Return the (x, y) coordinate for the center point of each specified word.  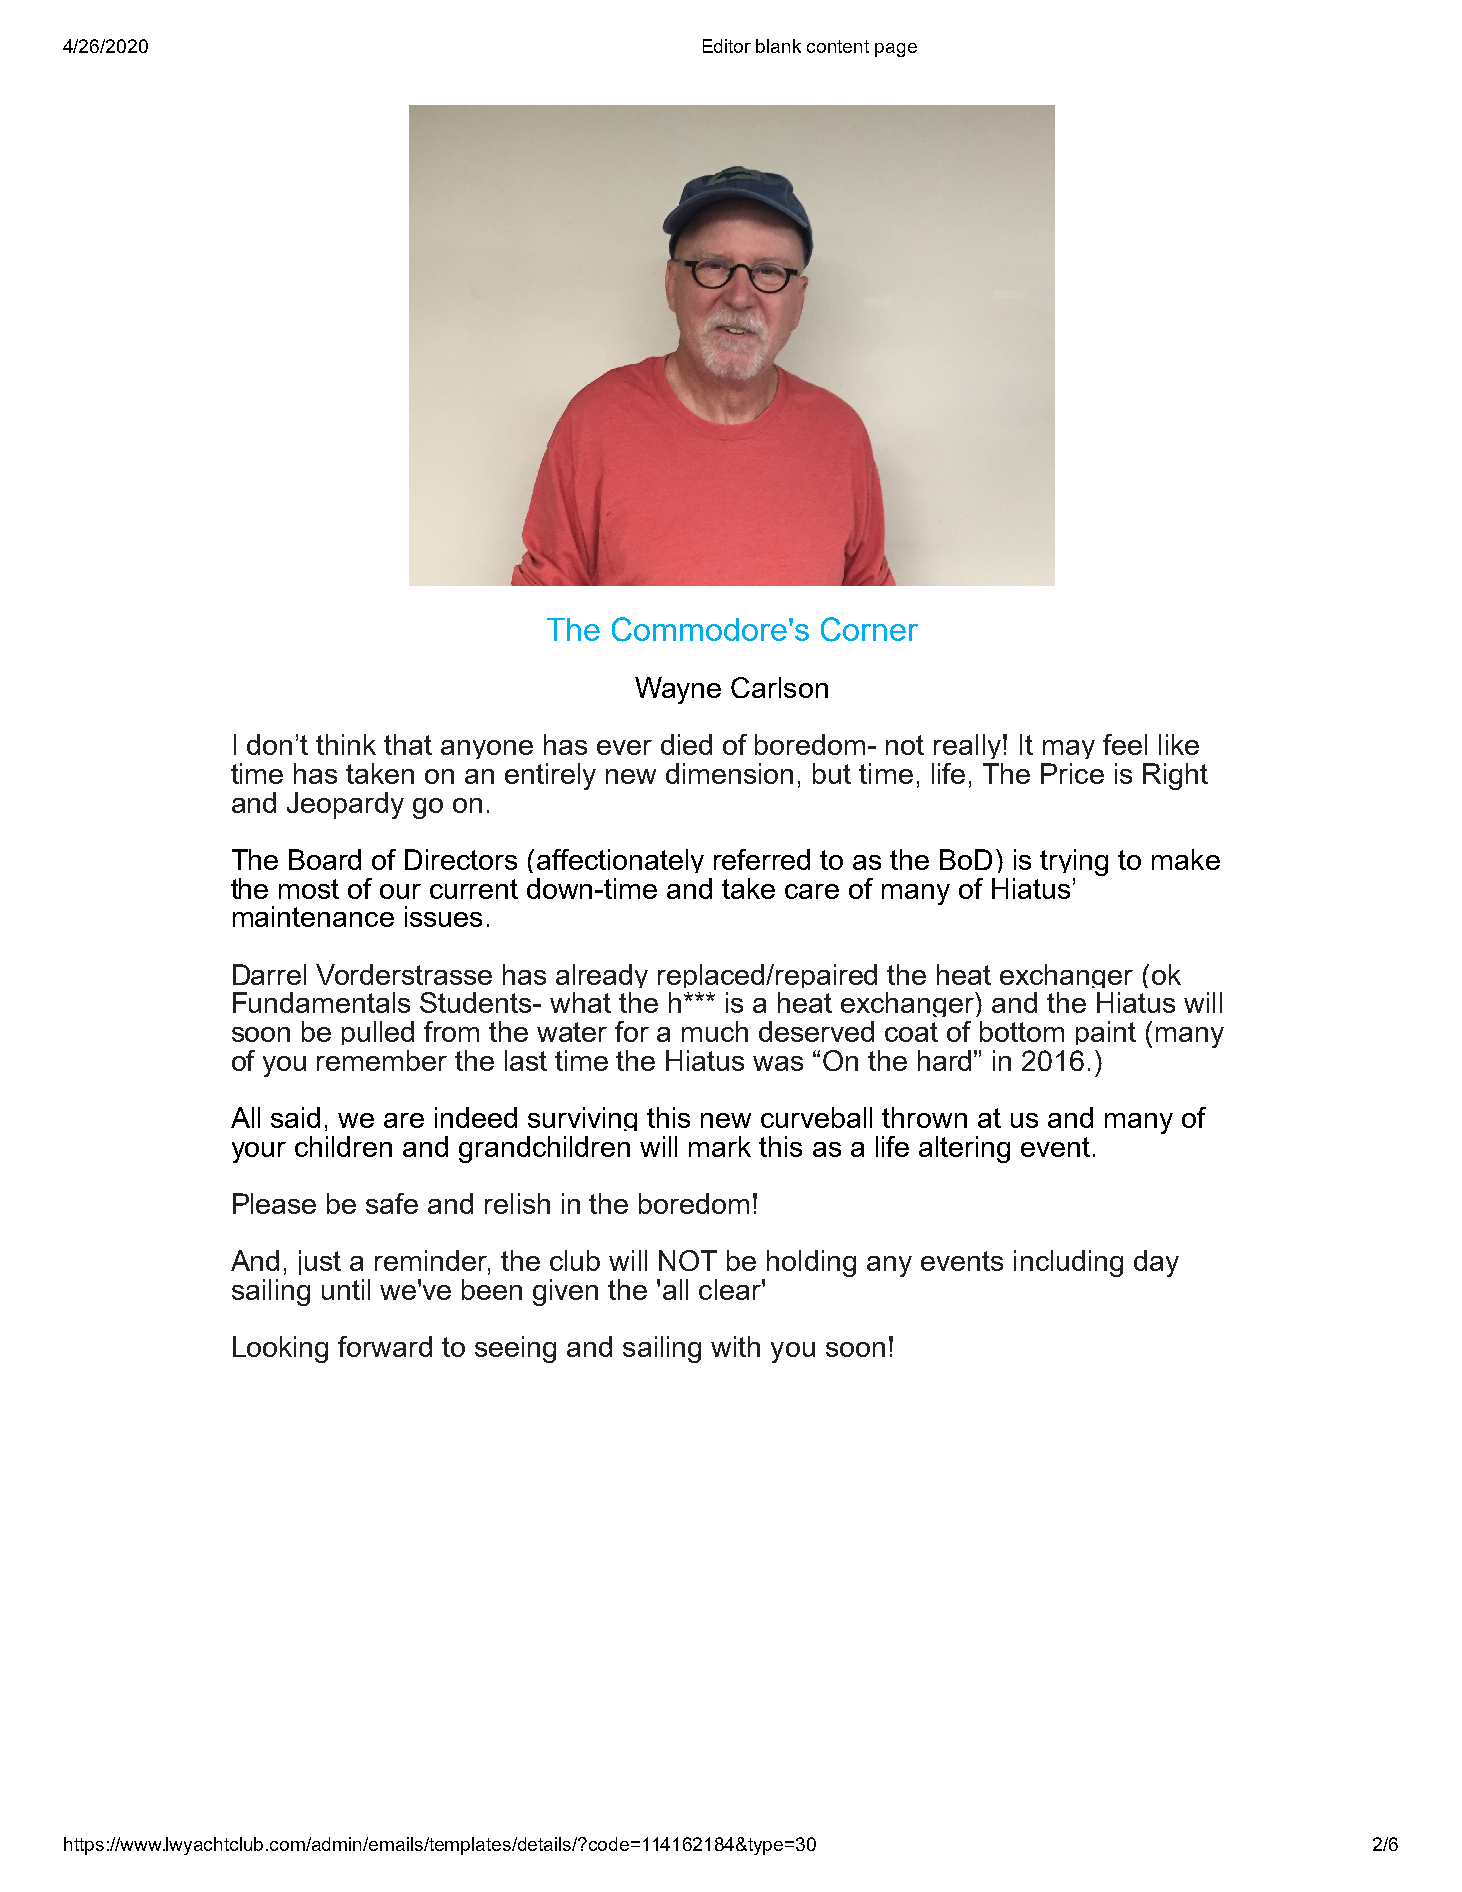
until (346, 1289)
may (1068, 752)
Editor (727, 46)
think (346, 744)
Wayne (678, 690)
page (896, 50)
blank (778, 46)
